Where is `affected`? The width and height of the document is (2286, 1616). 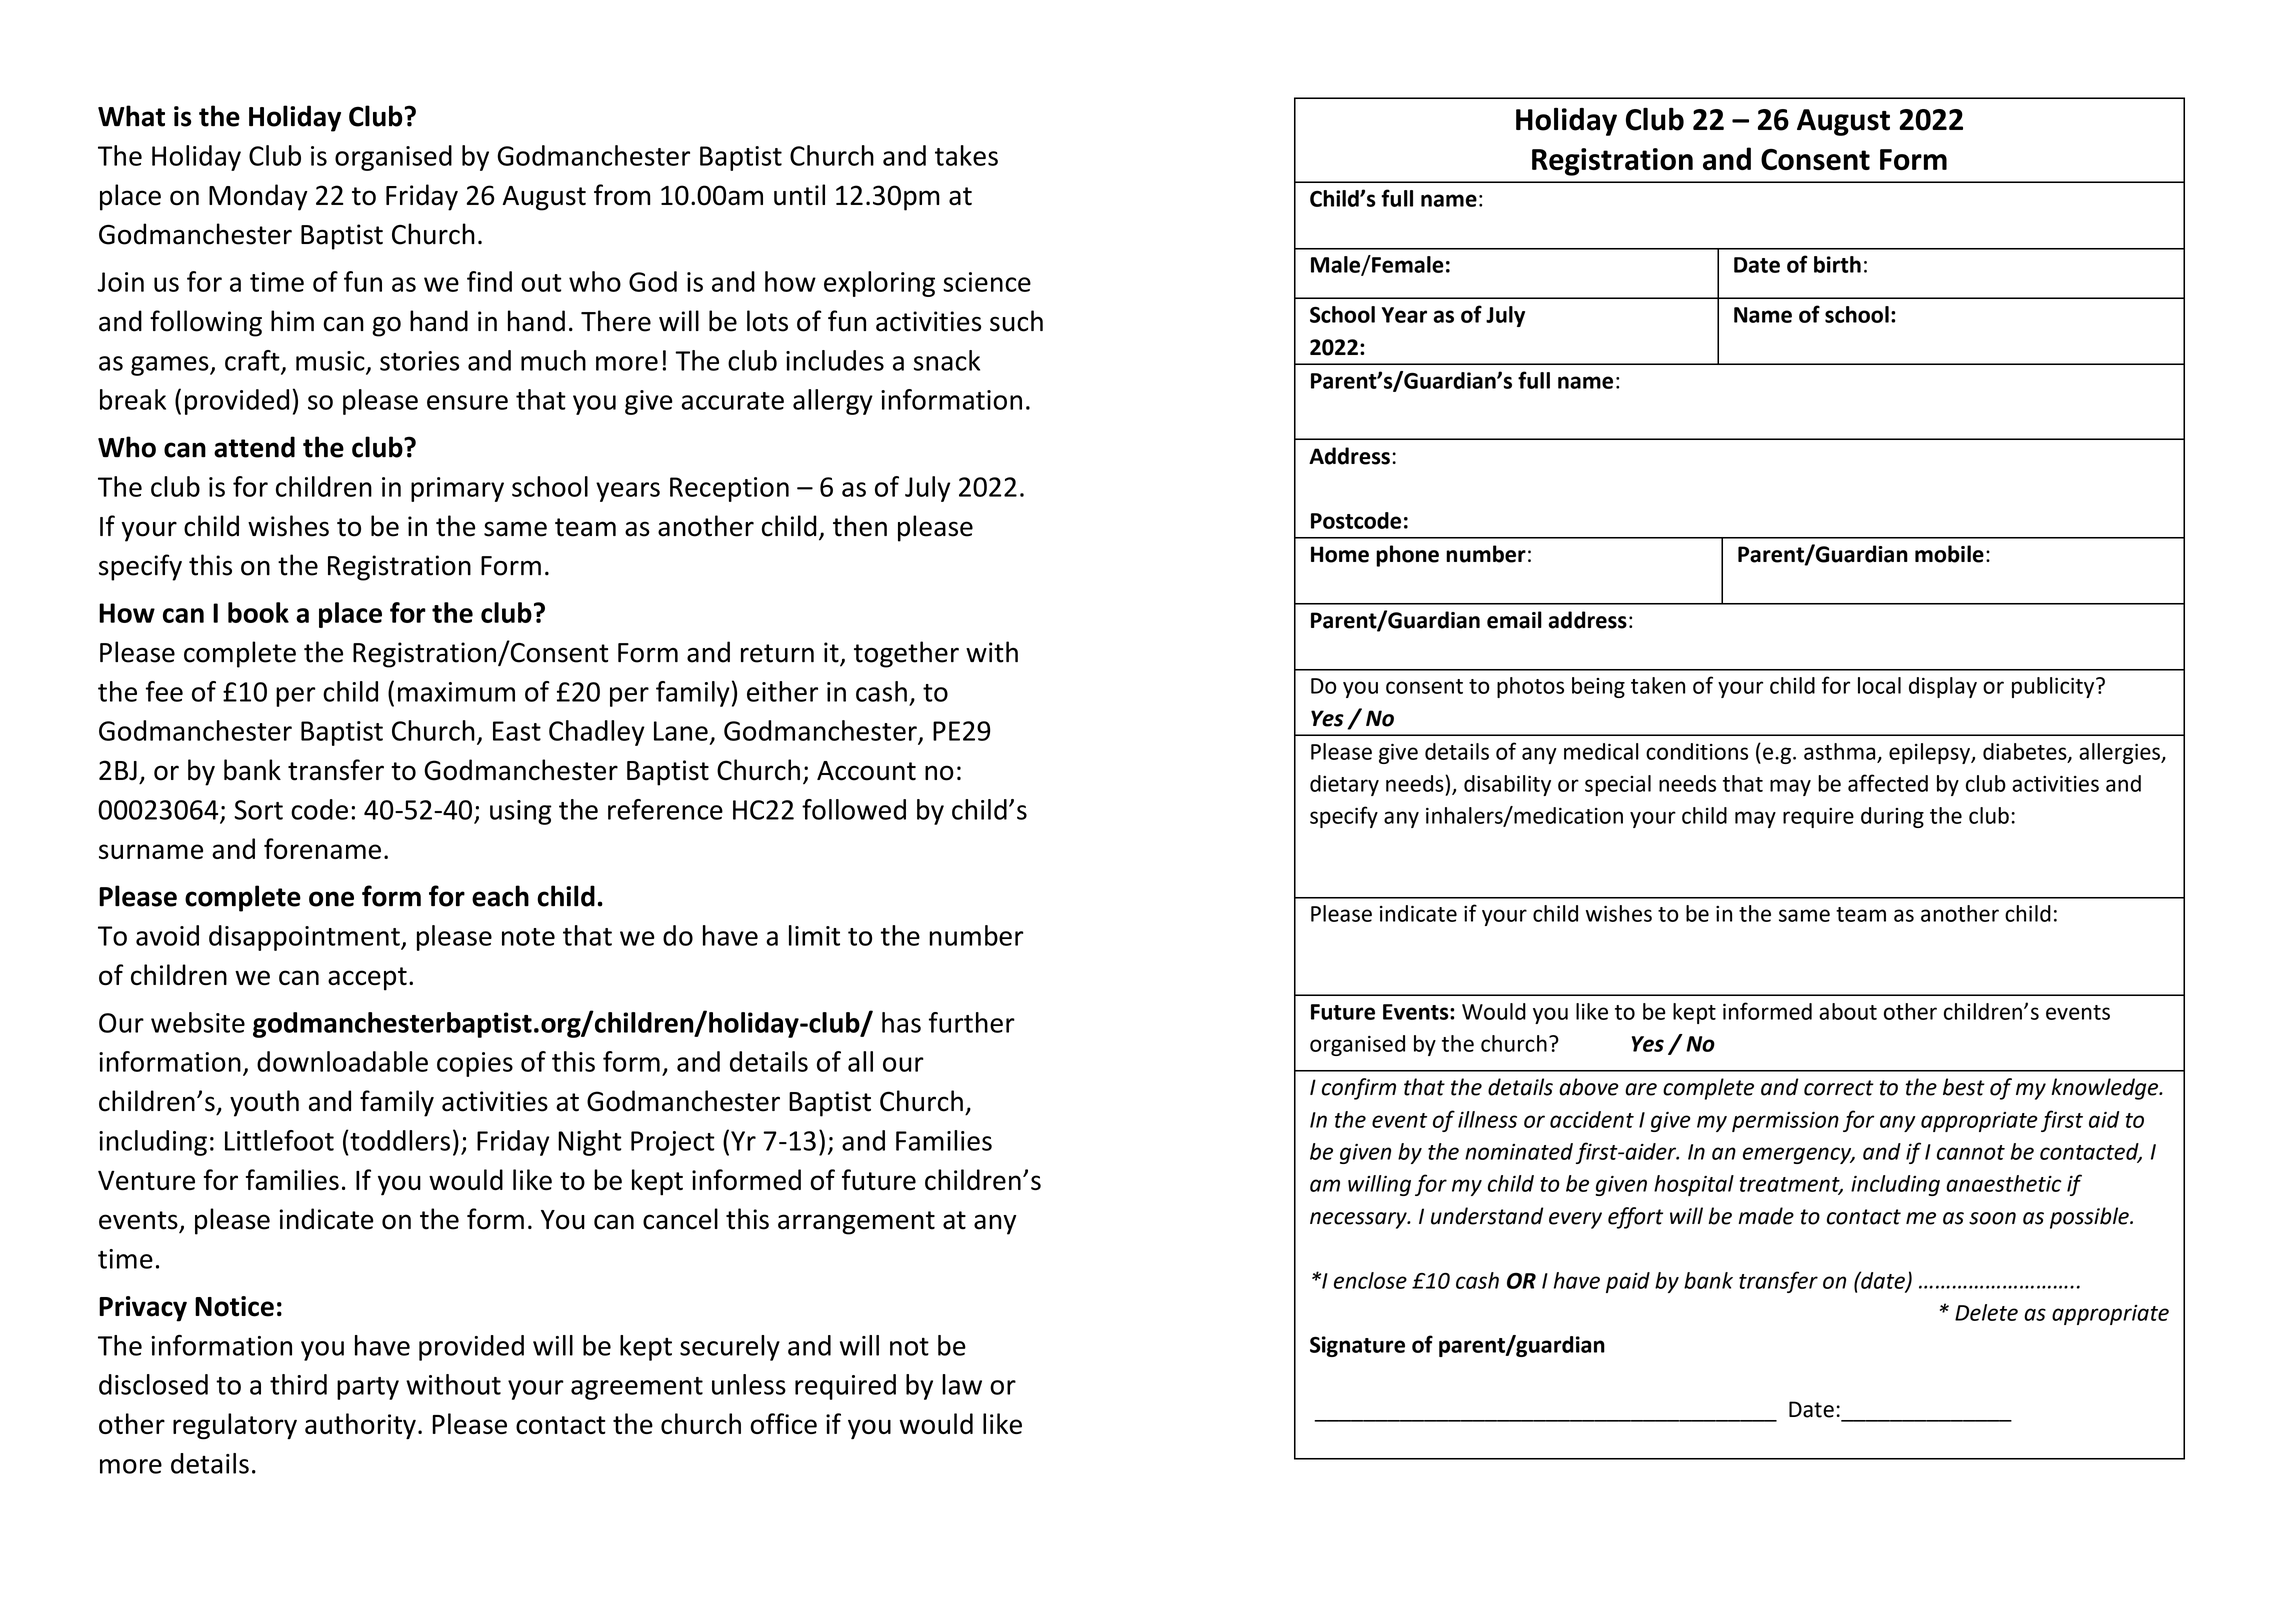
affected is located at coordinates (1888, 783).
